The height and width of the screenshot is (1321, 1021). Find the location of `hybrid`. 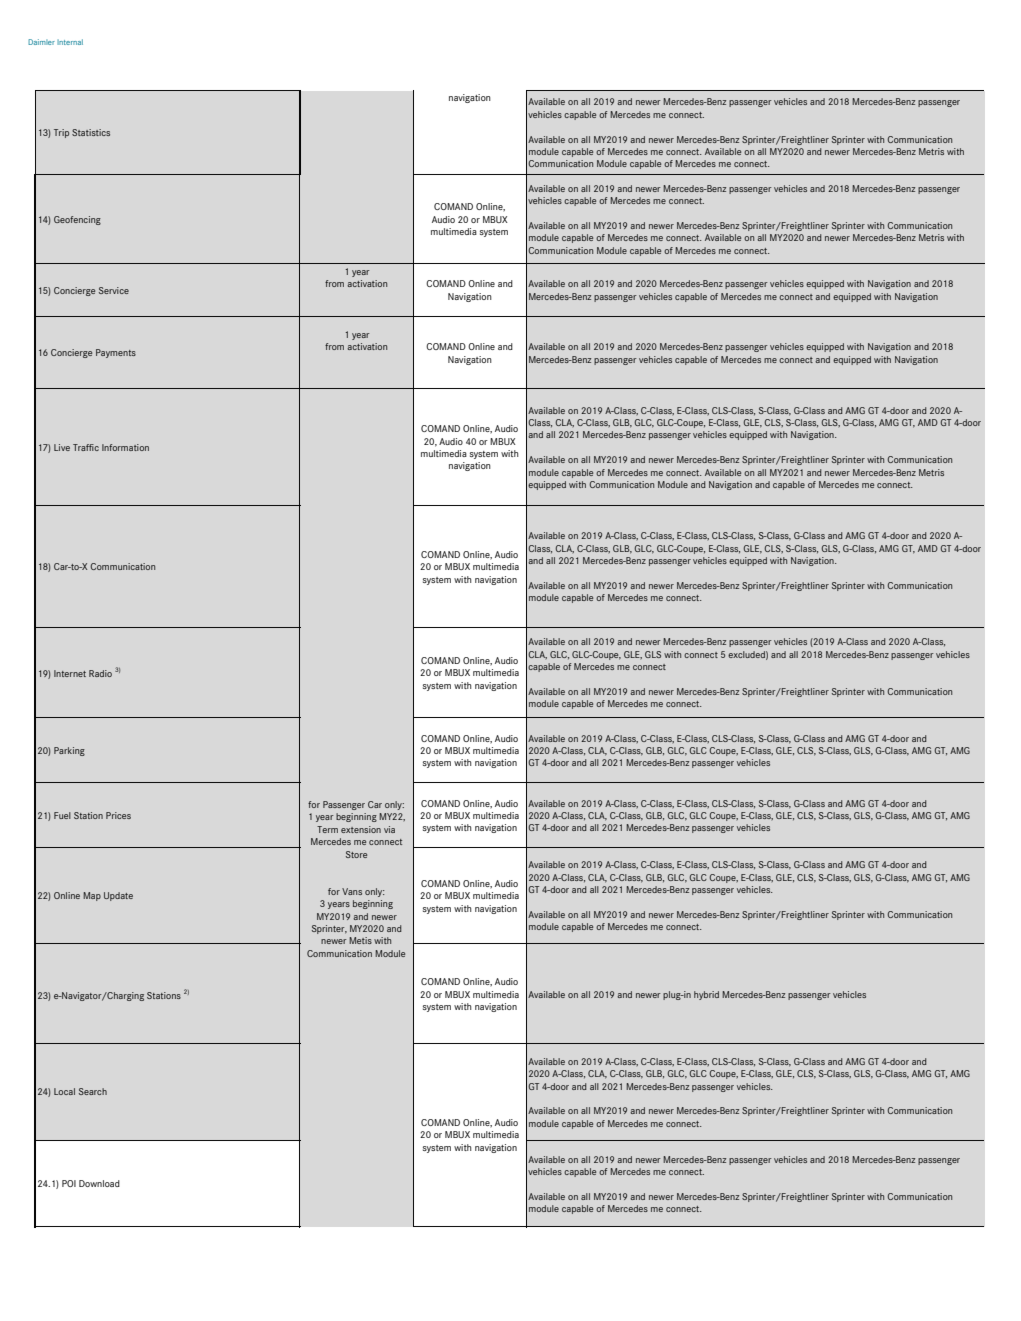

hybrid is located at coordinates (706, 995).
